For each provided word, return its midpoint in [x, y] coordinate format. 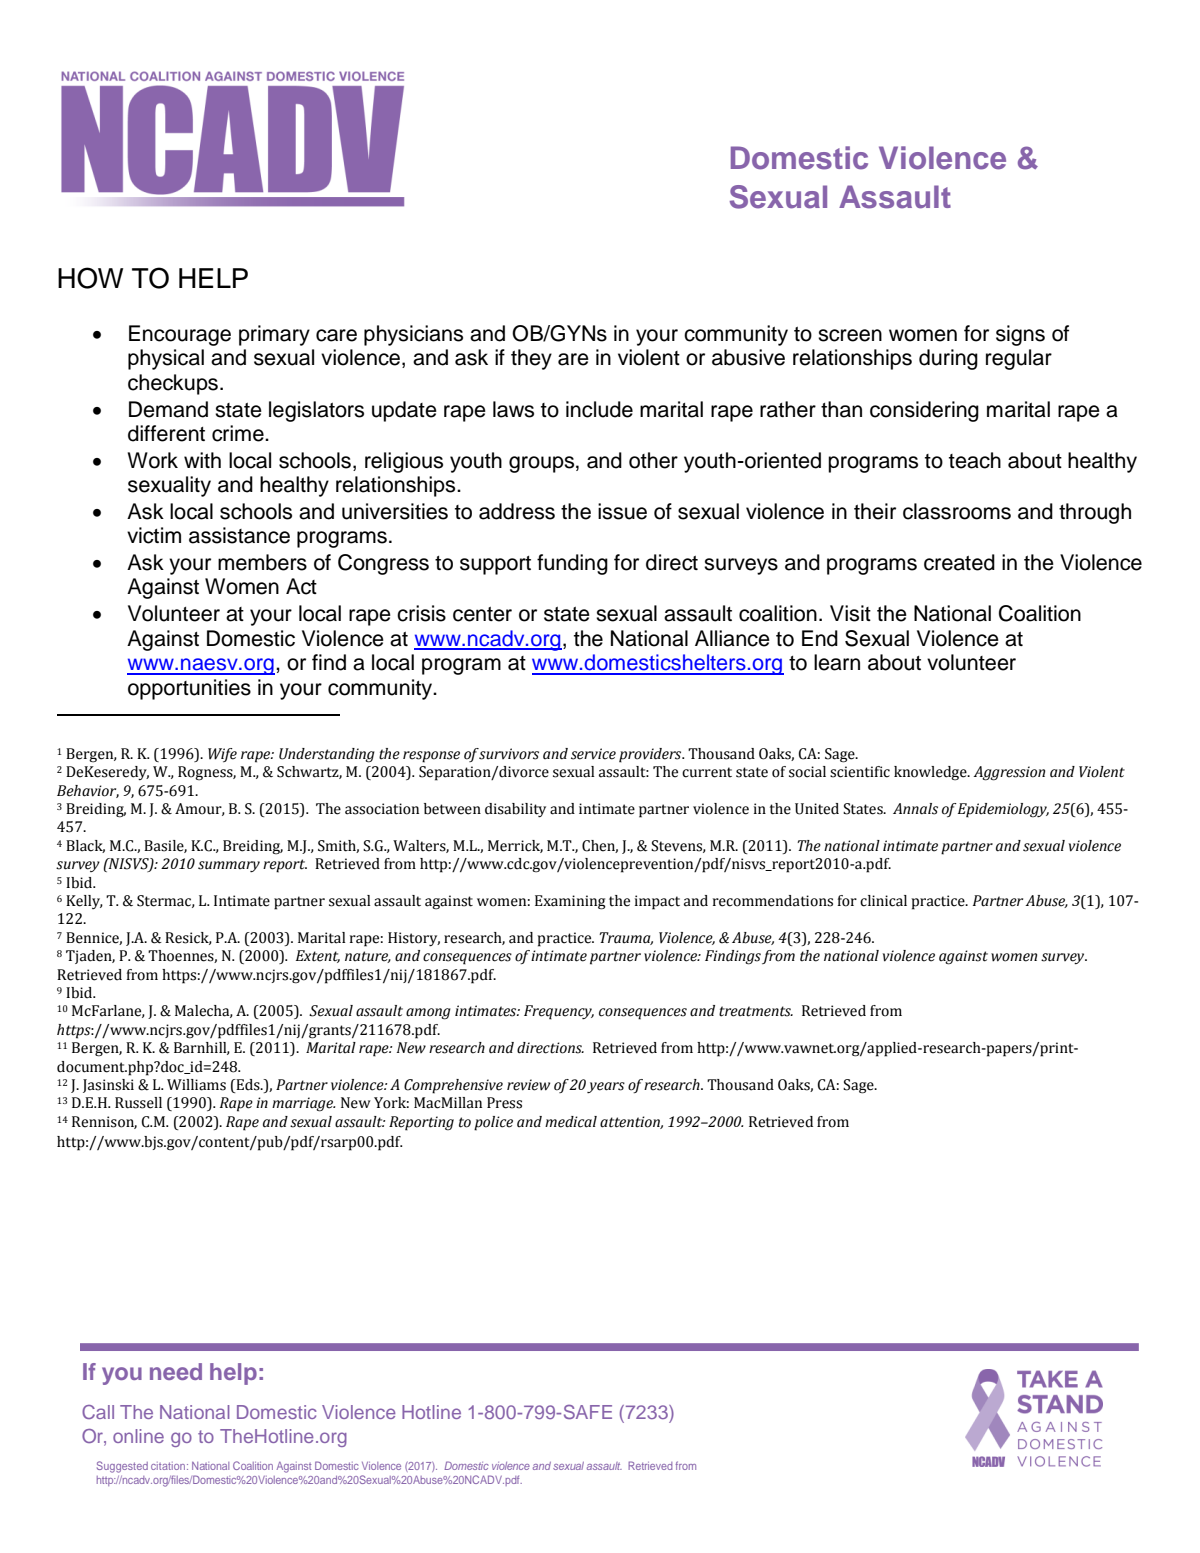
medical [571, 1122]
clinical [883, 901]
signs [1020, 335]
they [531, 359]
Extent [318, 956]
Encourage [180, 335]
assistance [239, 535]
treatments [756, 1011]
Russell [138, 1103]
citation [169, 1466]
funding [572, 564]
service [593, 754]
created [959, 562]
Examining [570, 902]
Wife [222, 755]
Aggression [1009, 773]
